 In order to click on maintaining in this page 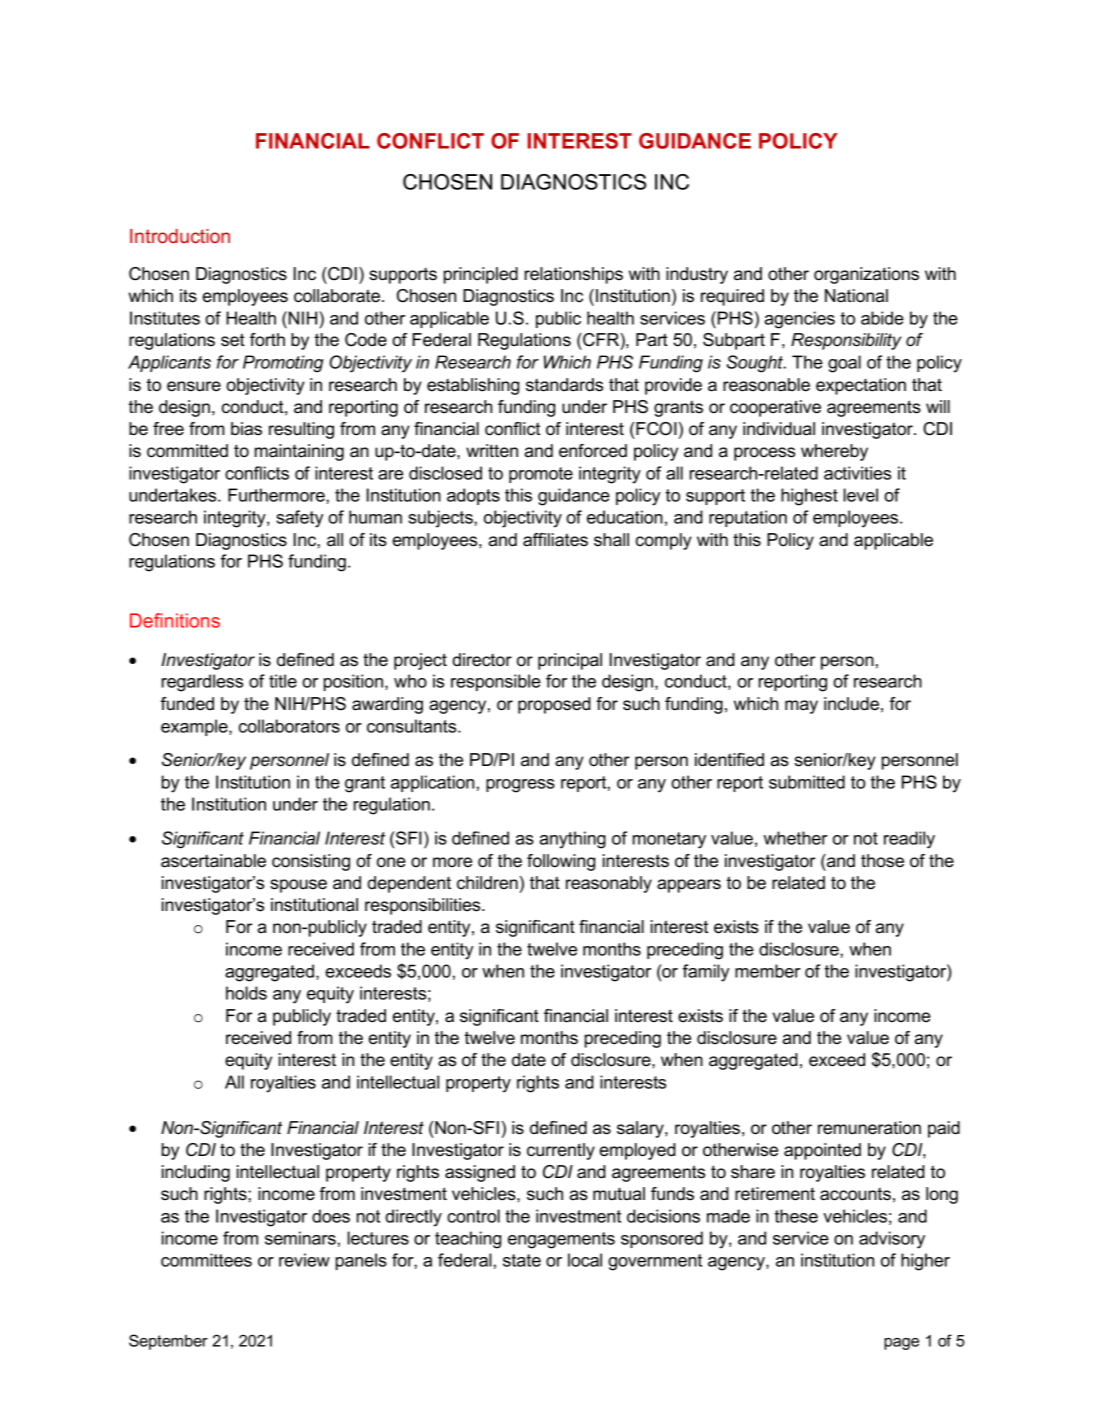, I will do `click(299, 452)`.
